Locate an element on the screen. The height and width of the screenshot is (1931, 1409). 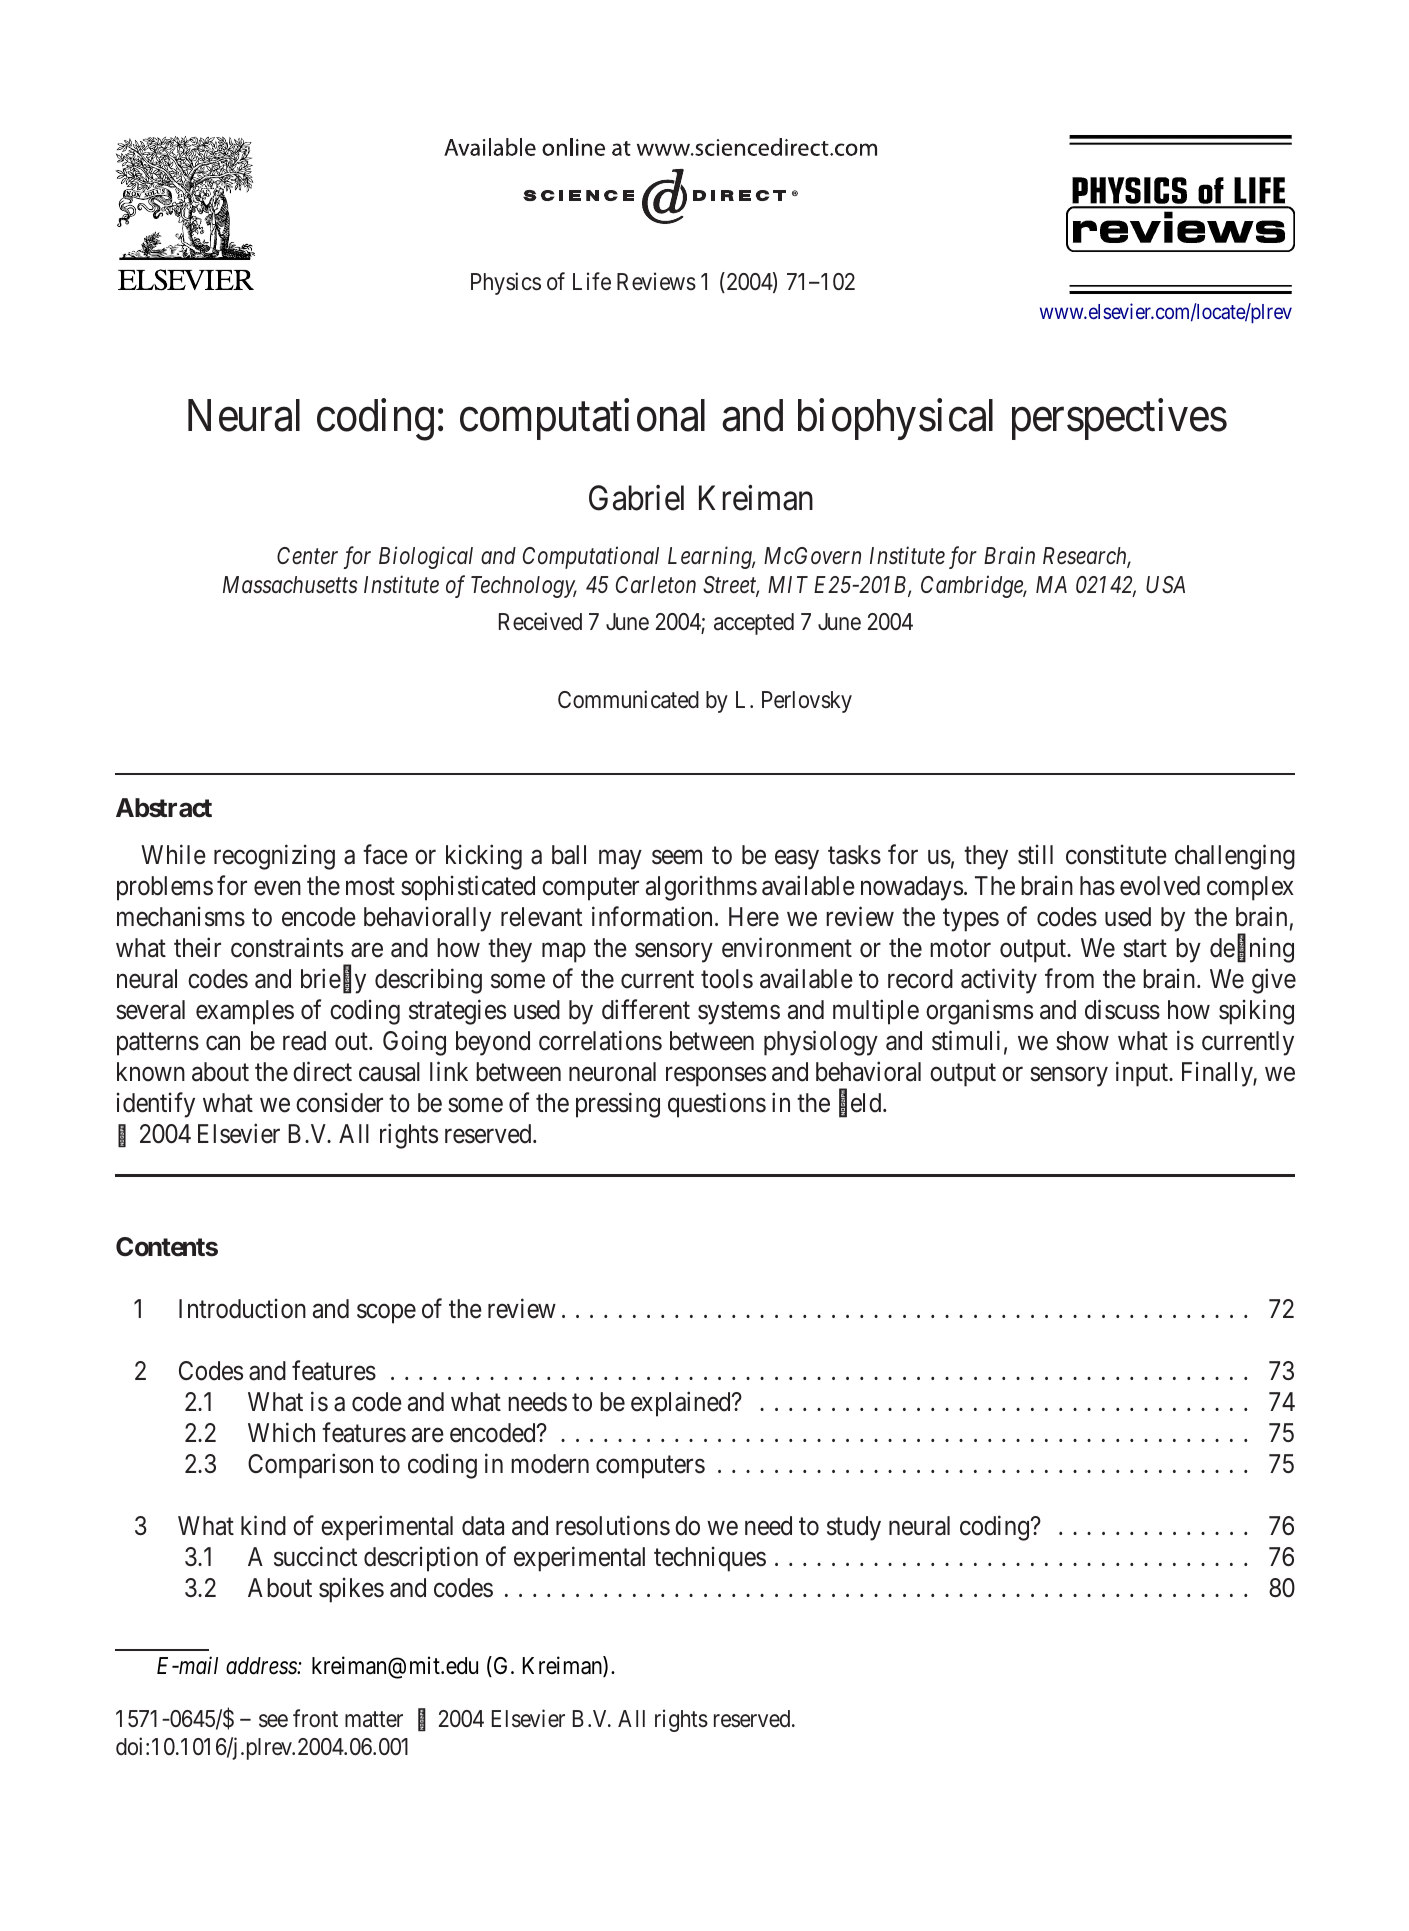
address is located at coordinates (262, 1666).
